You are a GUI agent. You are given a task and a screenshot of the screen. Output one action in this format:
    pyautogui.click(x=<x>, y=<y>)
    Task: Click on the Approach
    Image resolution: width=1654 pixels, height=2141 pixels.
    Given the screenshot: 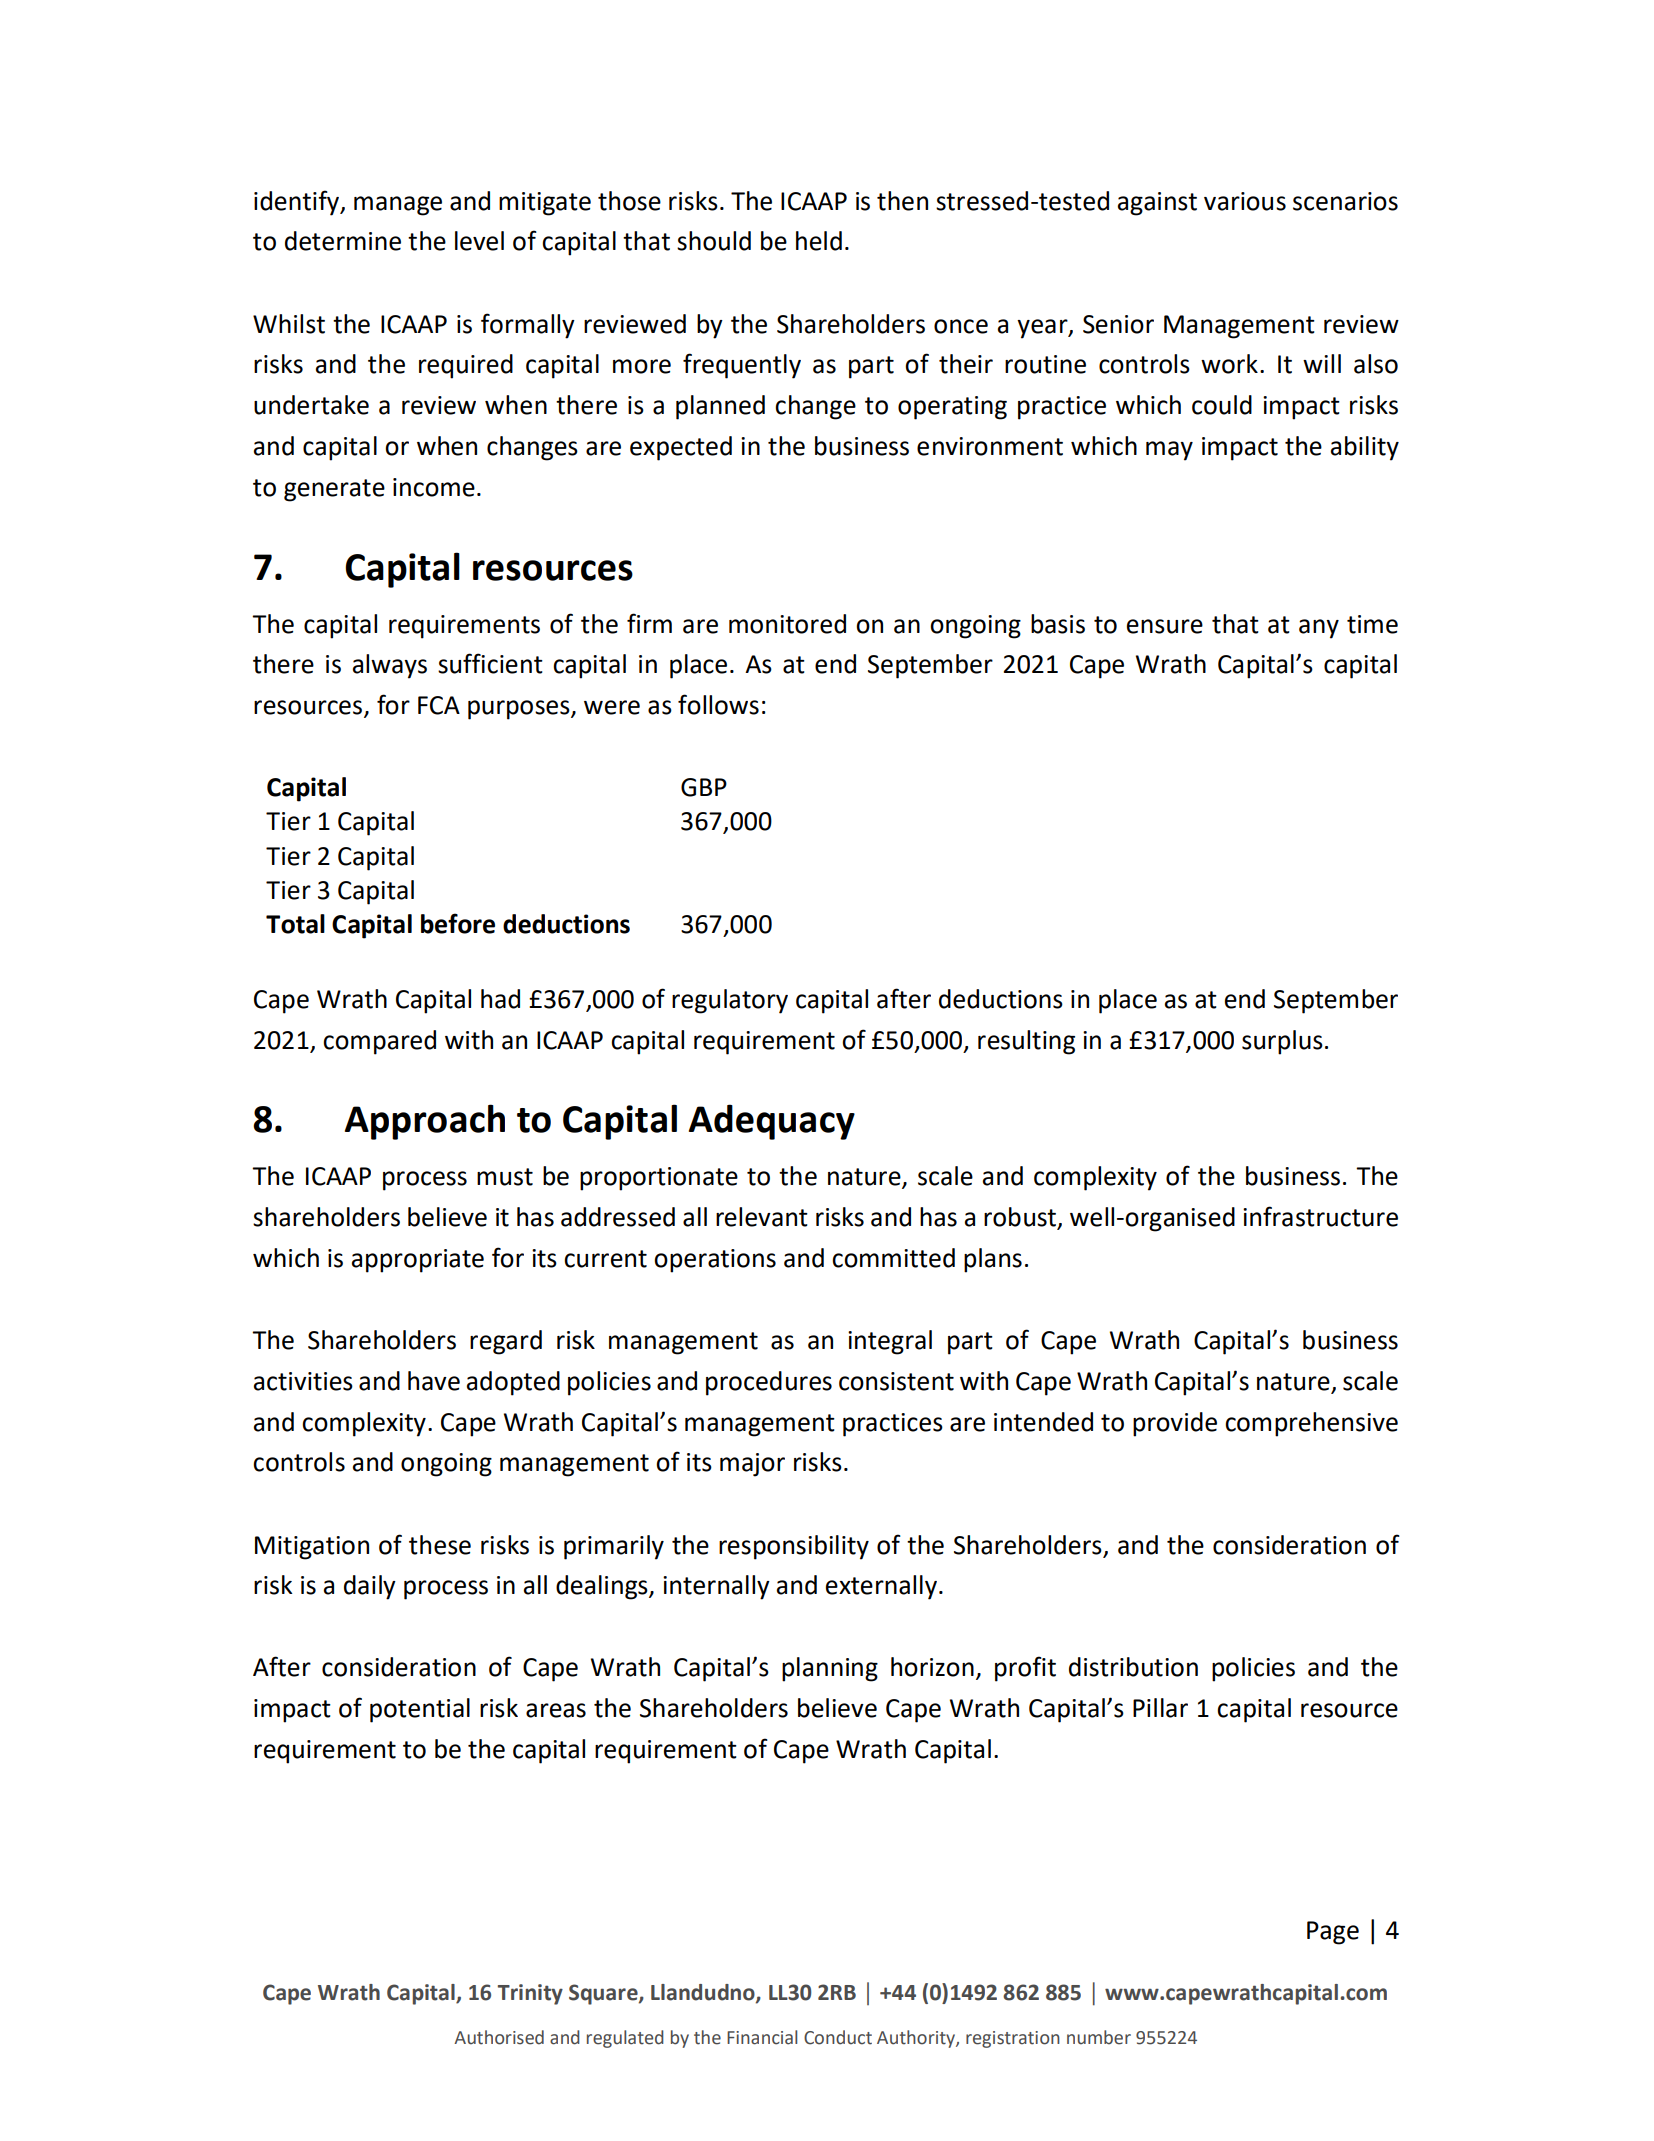 What is the action you would take?
    pyautogui.click(x=425, y=1122)
